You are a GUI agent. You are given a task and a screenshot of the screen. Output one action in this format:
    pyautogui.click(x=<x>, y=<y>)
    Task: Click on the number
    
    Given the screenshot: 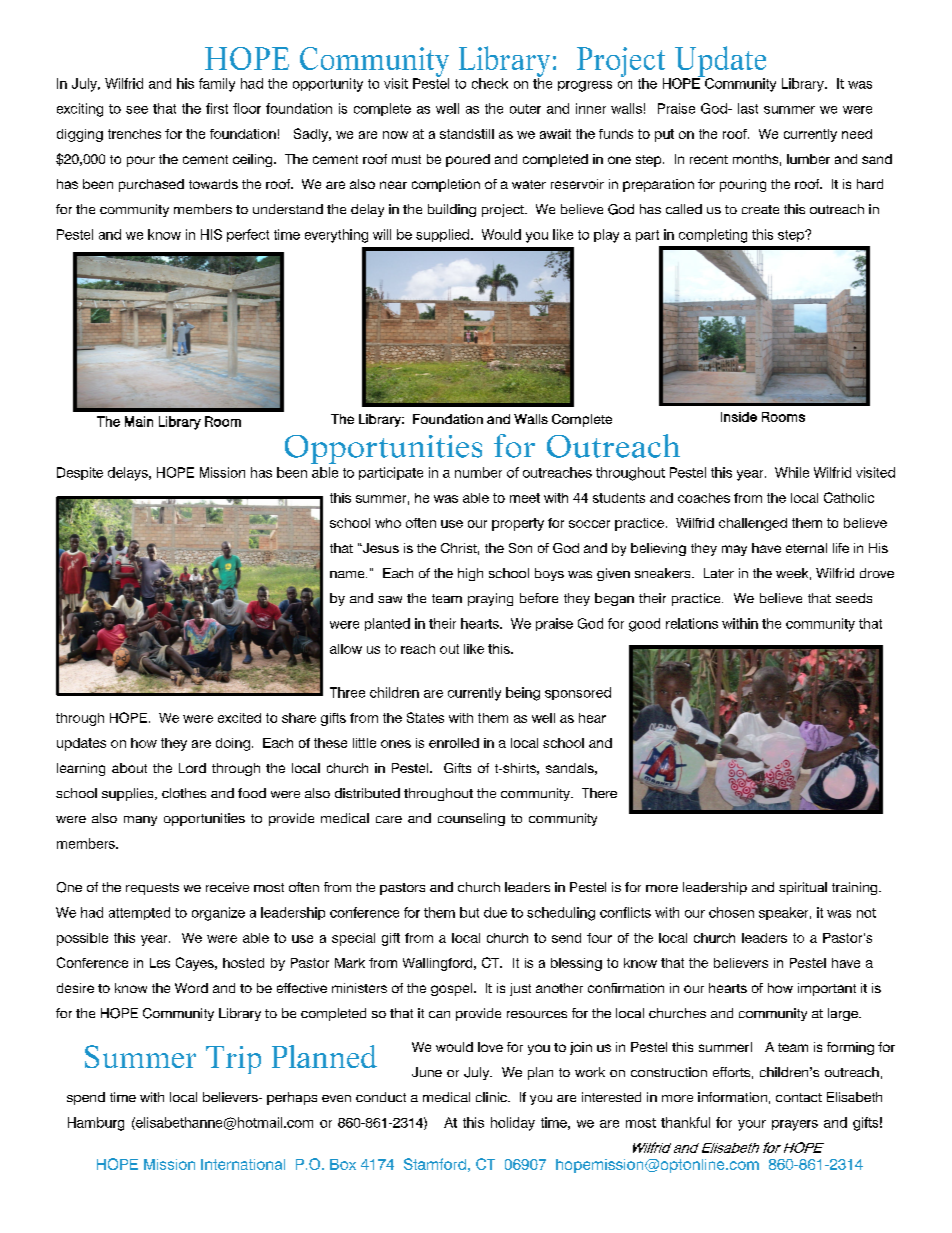 What is the action you would take?
    pyautogui.click(x=478, y=472)
